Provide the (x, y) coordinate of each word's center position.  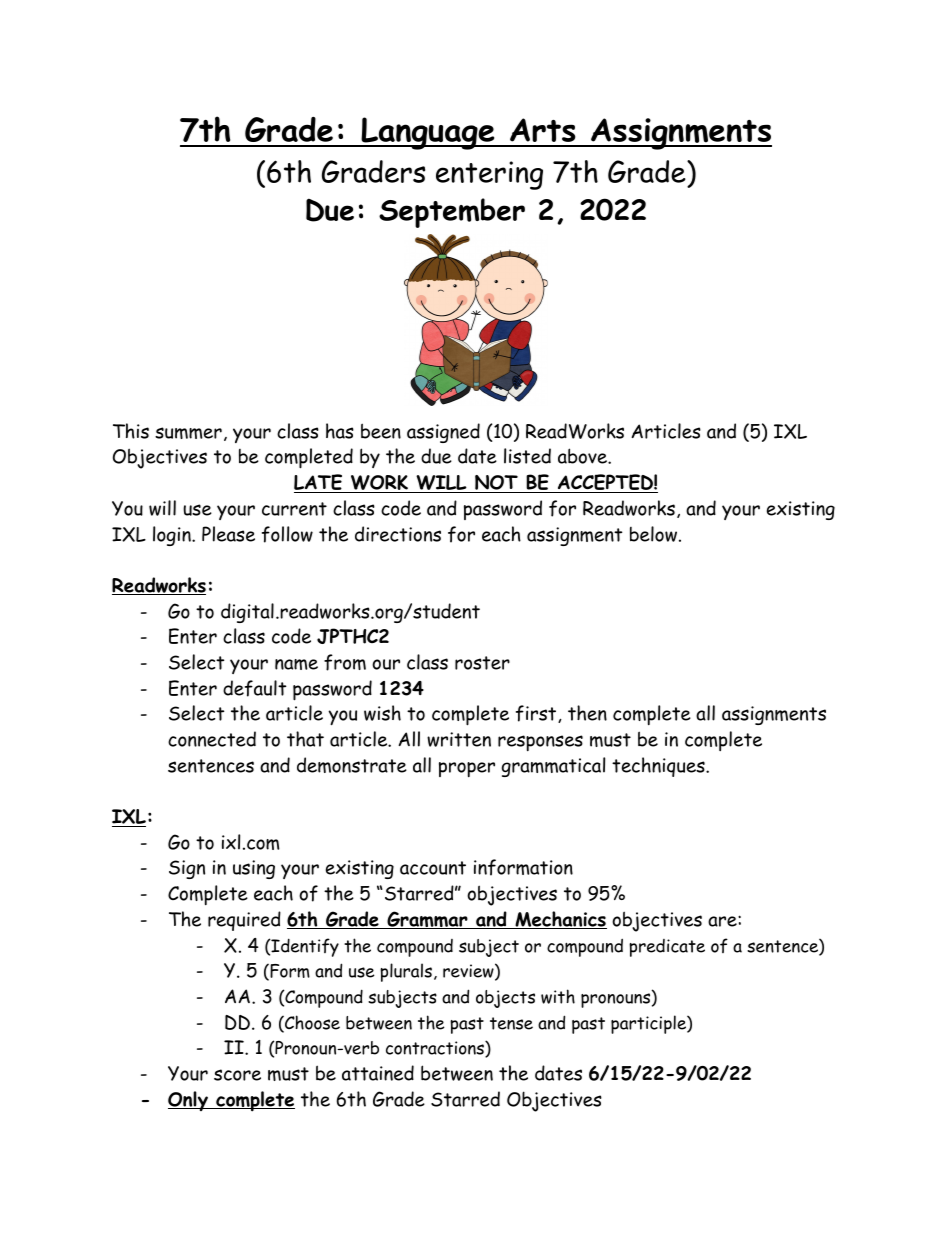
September (452, 213)
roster (482, 663)
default (254, 688)
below (653, 534)
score (237, 1075)
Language (428, 133)
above (583, 456)
